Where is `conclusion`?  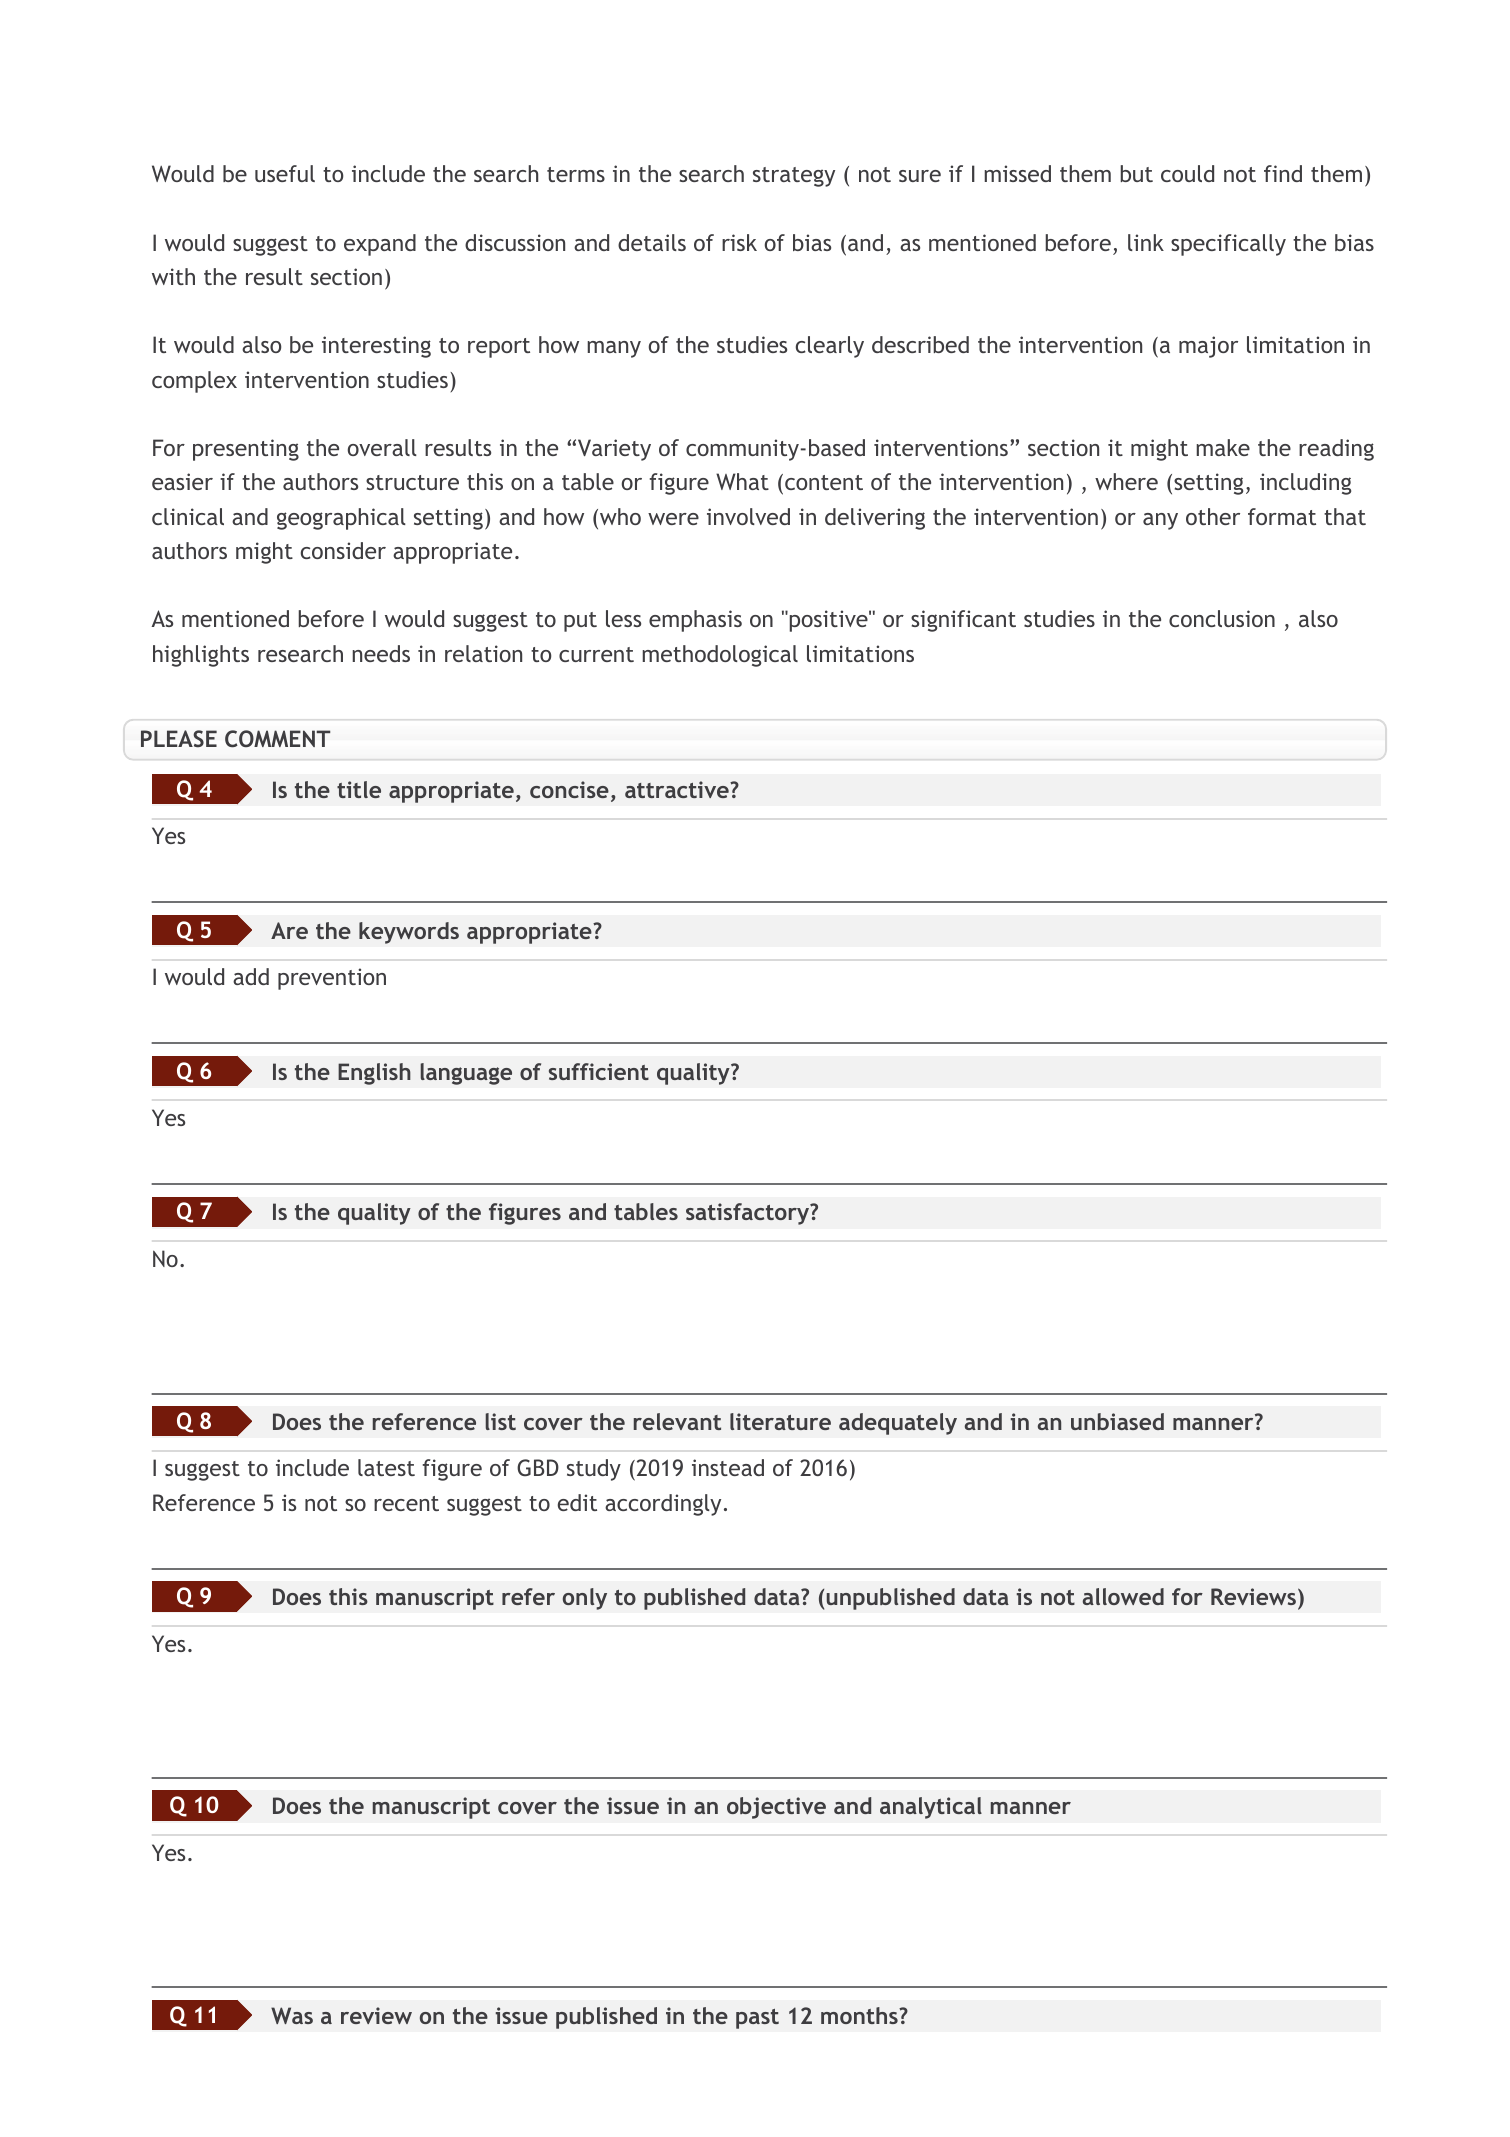
conclusion is located at coordinates (1222, 618).
